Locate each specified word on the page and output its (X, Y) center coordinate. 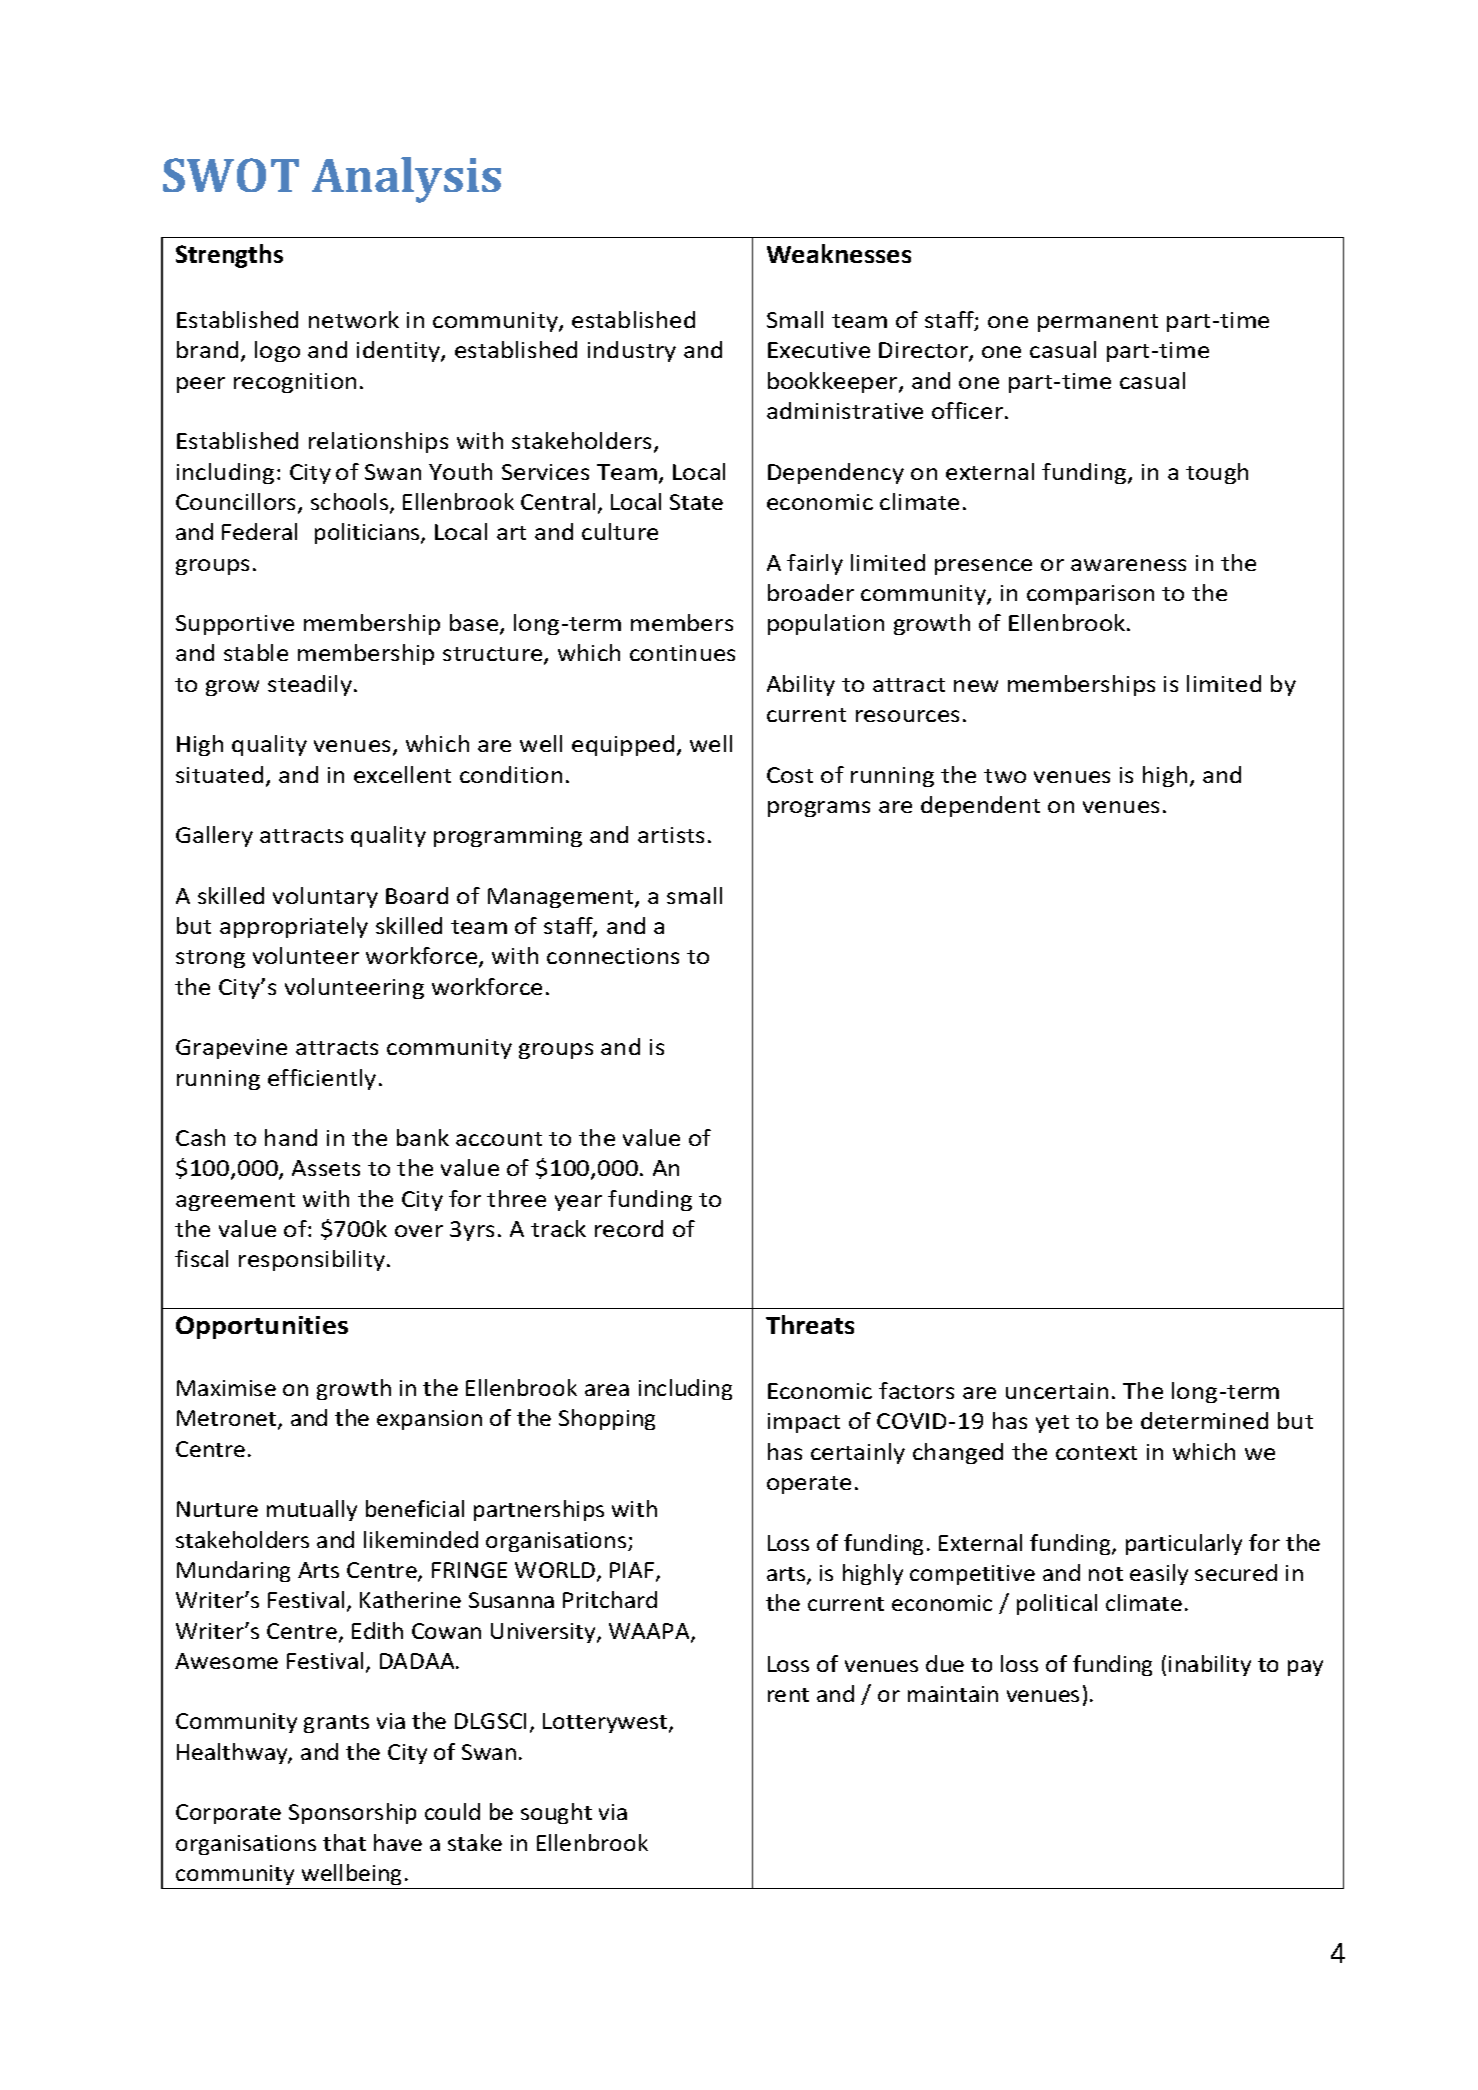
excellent (402, 774)
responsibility (312, 1260)
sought (556, 1813)
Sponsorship (352, 1813)
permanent (1098, 323)
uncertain (1057, 1391)
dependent (980, 806)
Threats (810, 1324)
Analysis (406, 180)
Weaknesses (839, 253)
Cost (790, 775)
